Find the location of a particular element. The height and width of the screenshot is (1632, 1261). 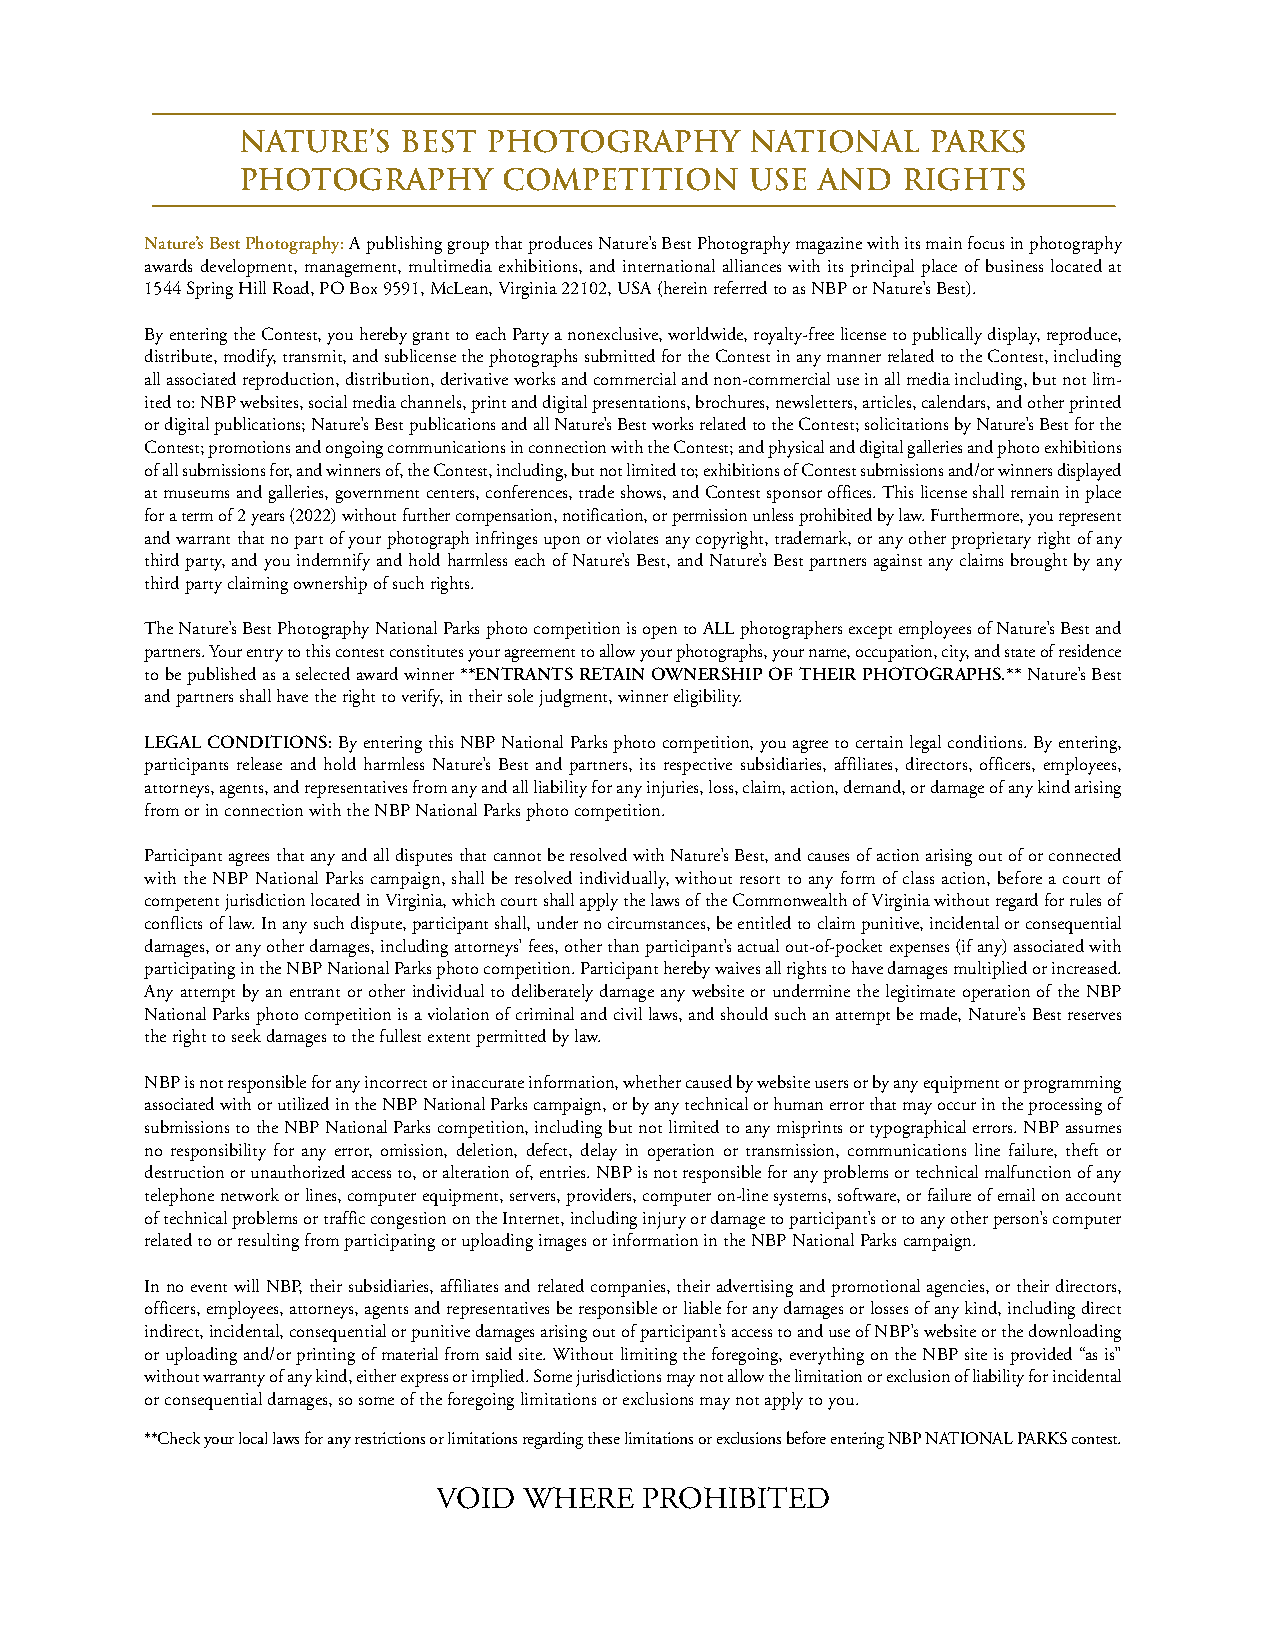

Road is located at coordinates (292, 287).
